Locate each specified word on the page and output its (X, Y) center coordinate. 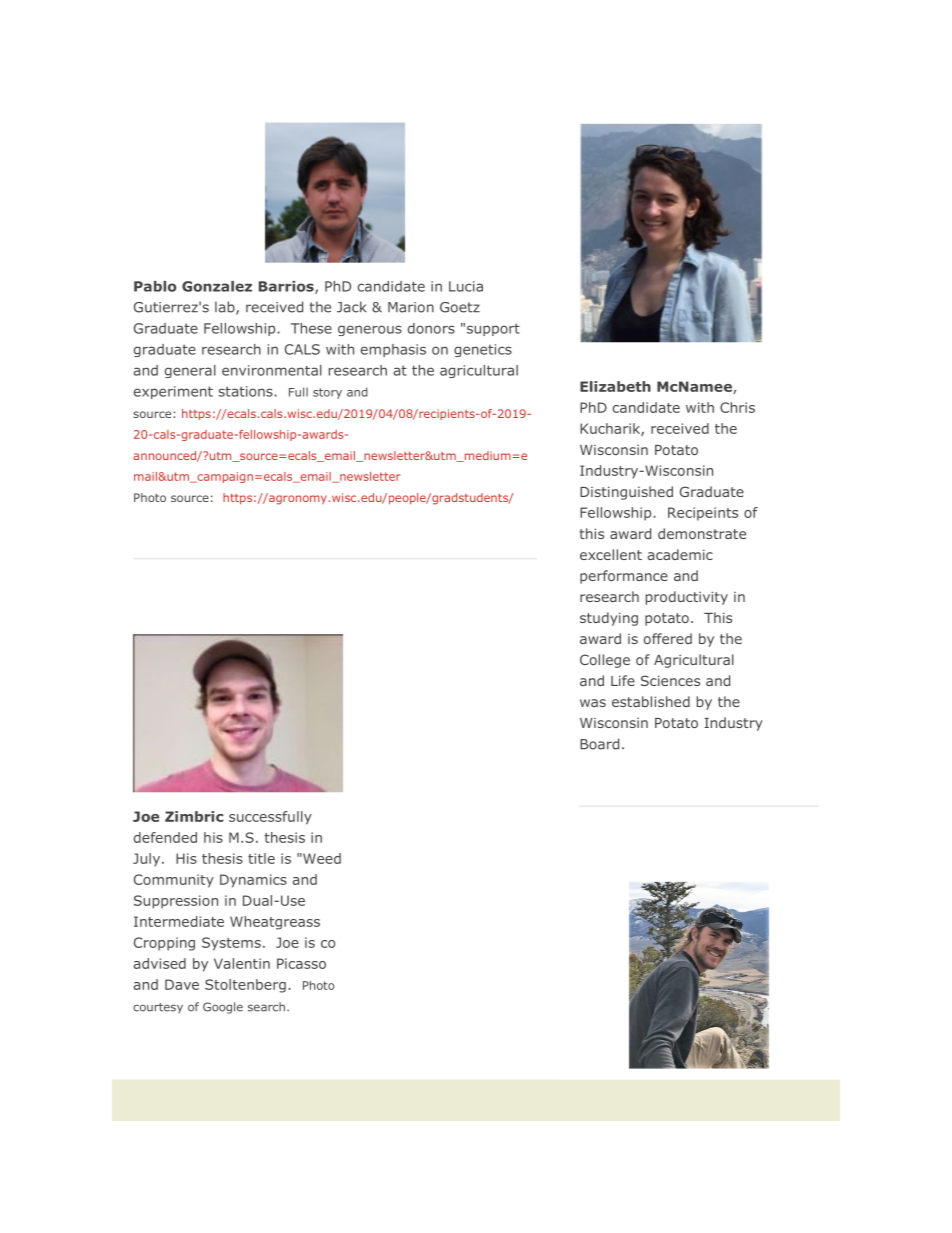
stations (247, 391)
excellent (611, 554)
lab (226, 308)
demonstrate (702, 533)
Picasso (301, 963)
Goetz (460, 307)
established (651, 701)
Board (599, 744)
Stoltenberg (245, 986)
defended (165, 837)
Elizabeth (615, 386)
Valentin (242, 963)
